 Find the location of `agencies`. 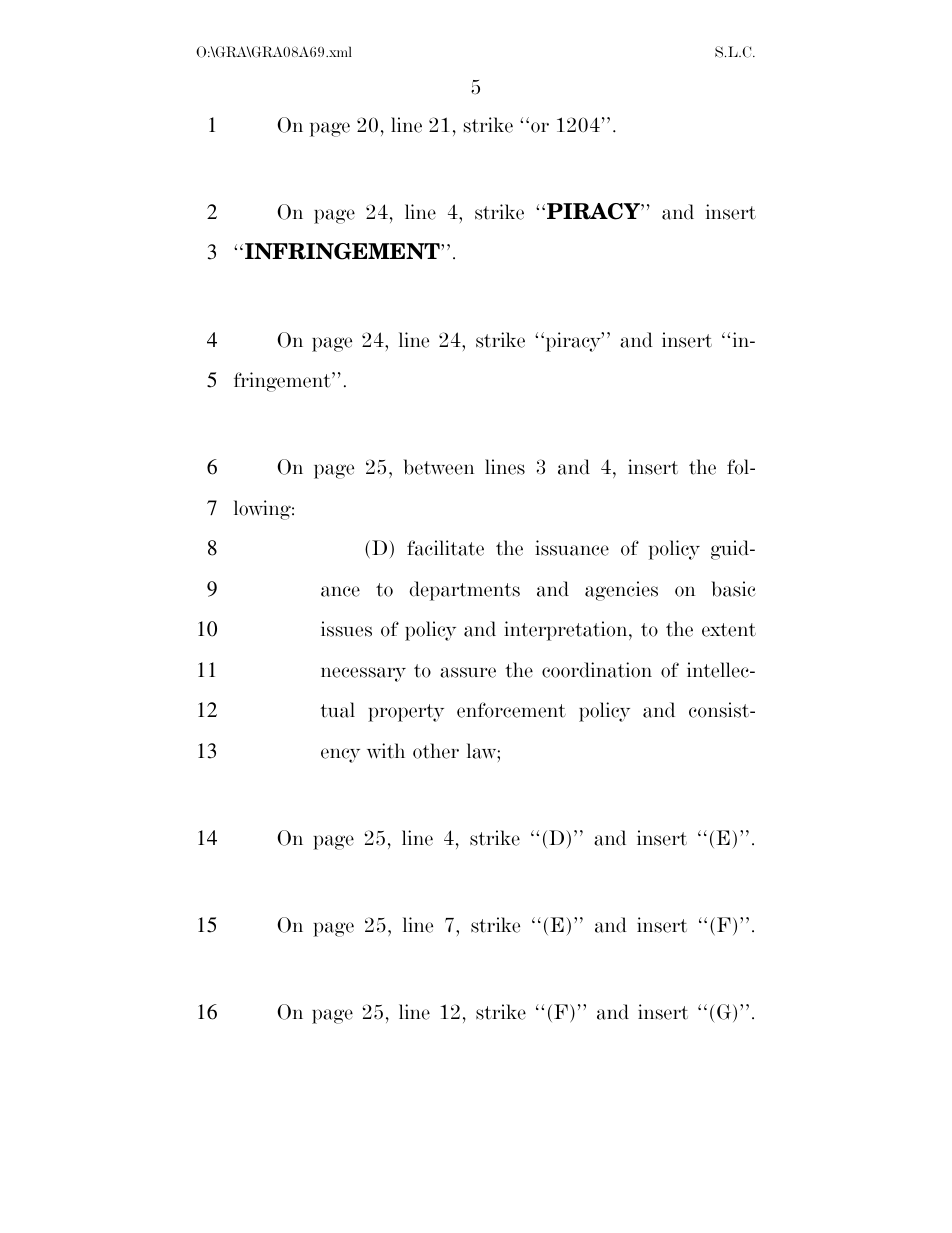

agencies is located at coordinates (621, 591).
